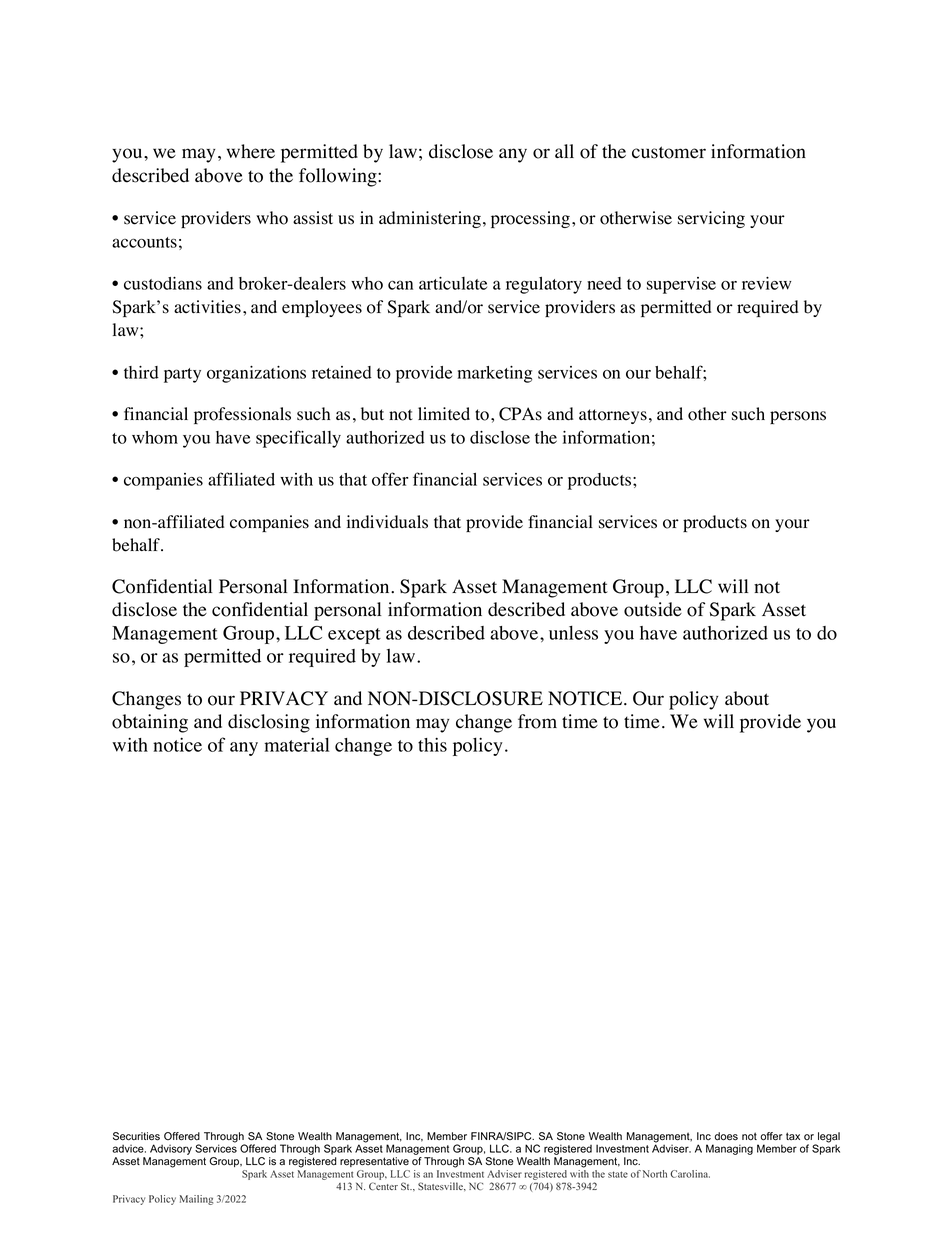 The image size is (952, 1233). I want to click on Managing, so click(729, 1149).
